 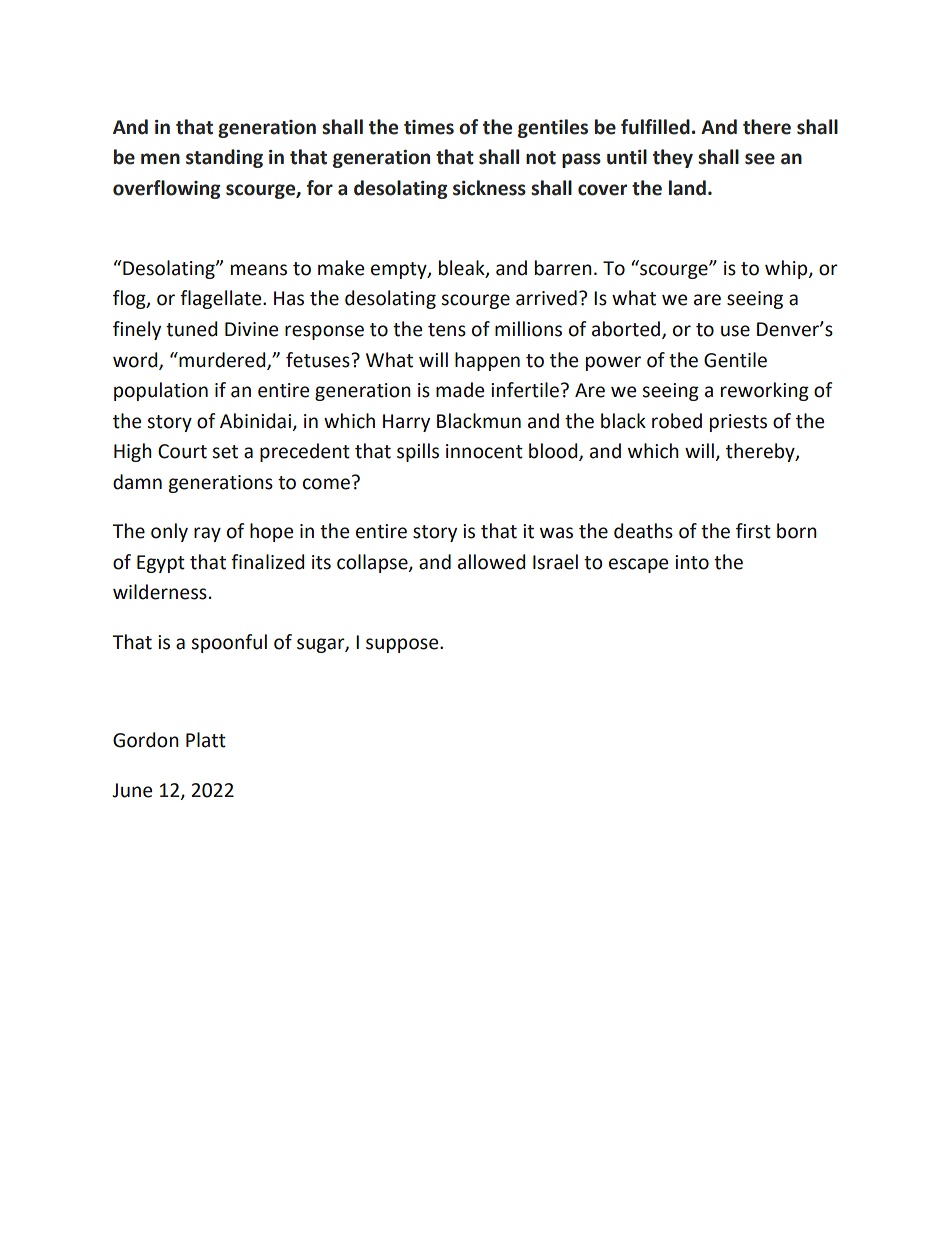 I want to click on allowed, so click(x=491, y=562).
